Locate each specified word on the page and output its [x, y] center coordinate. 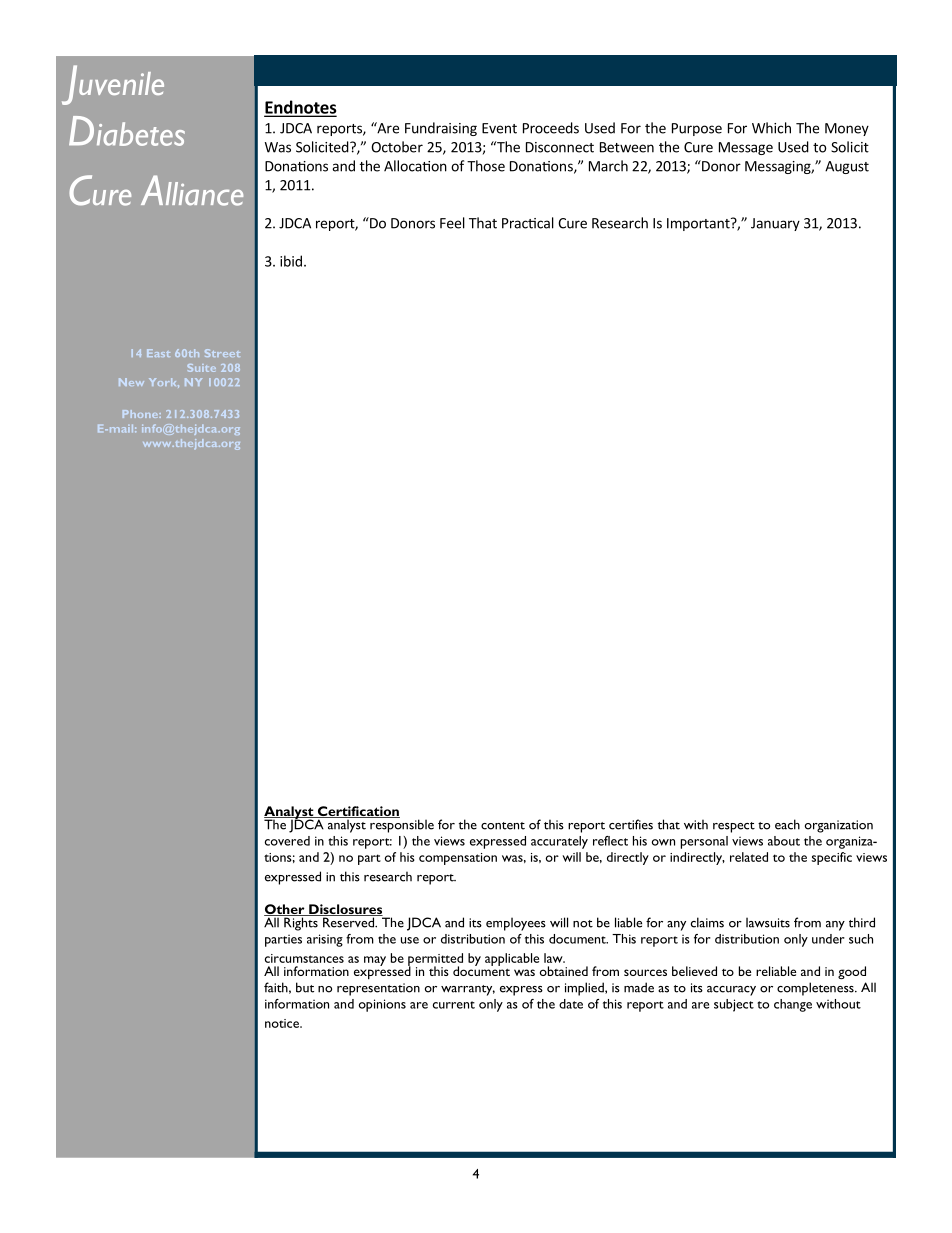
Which [771, 128]
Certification [357, 812]
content [503, 826]
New [131, 382]
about [784, 841]
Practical [528, 223]
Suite [201, 368]
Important [699, 224]
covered [287, 841]
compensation [458, 859]
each [787, 824]
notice [283, 1023]
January [775, 224]
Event [499, 128]
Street [222, 353]
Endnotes [300, 108]
